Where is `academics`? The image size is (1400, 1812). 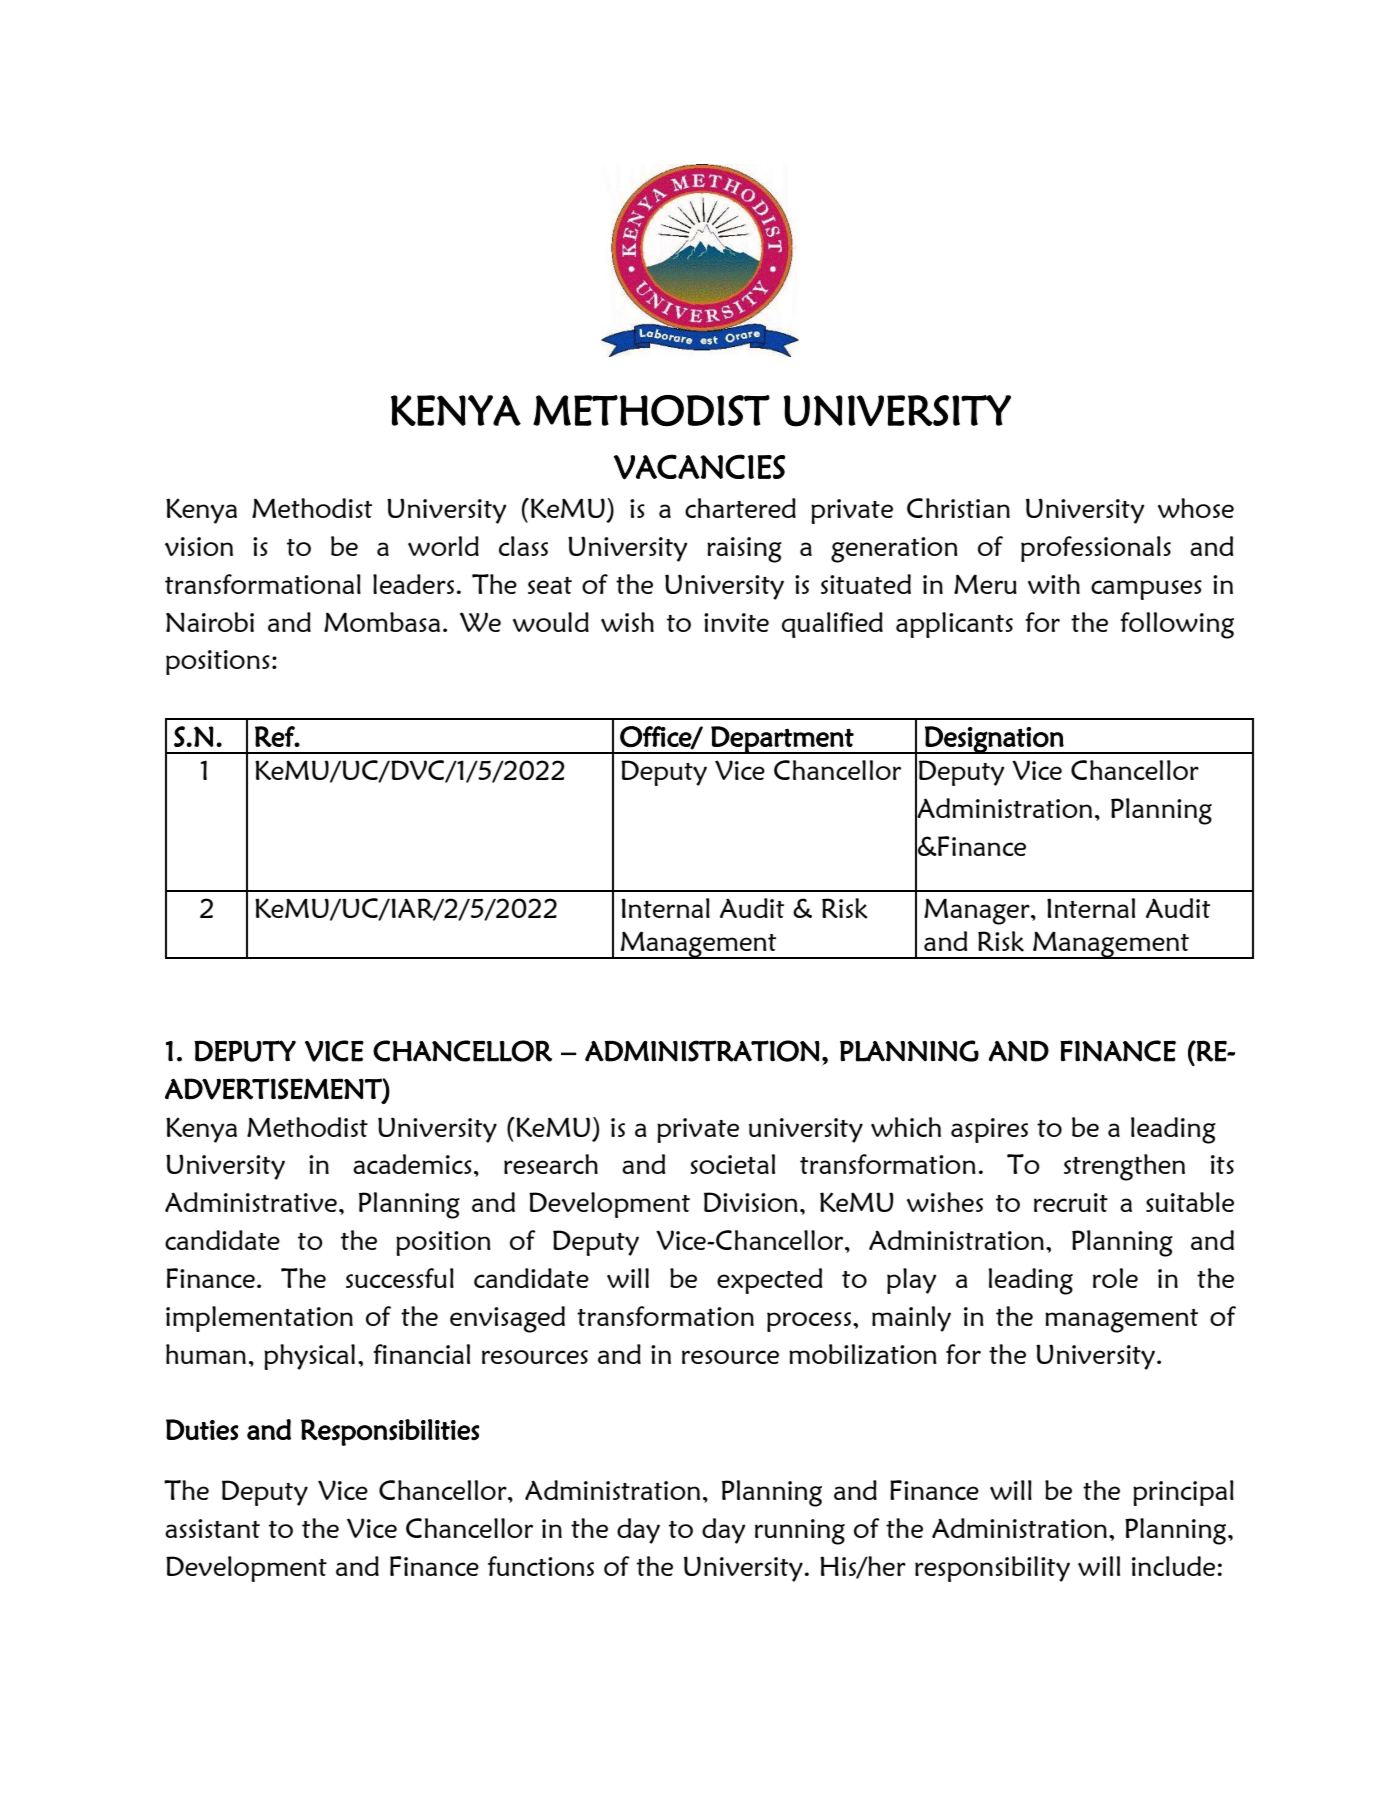 academics is located at coordinates (412, 1164).
